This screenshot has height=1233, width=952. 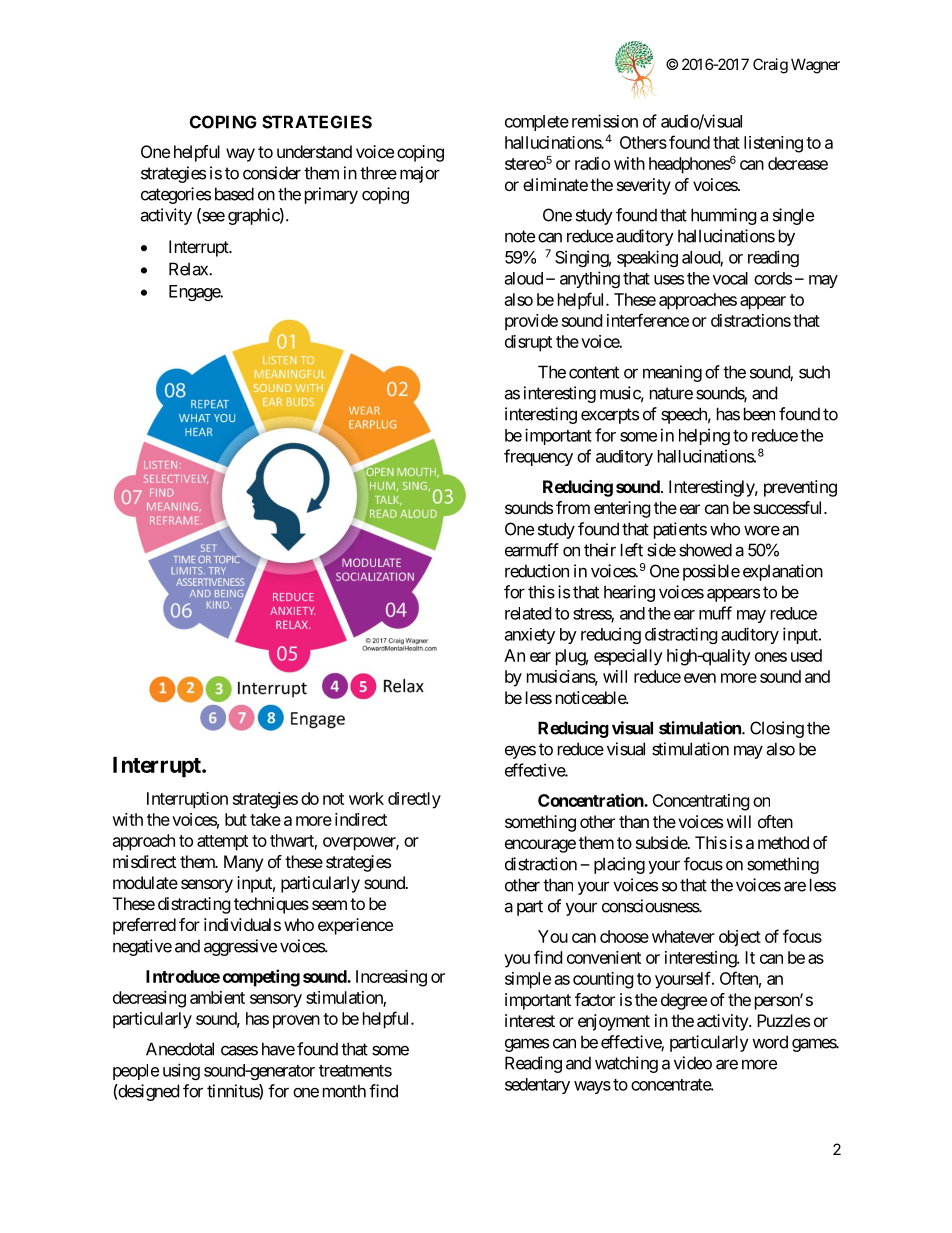 I want to click on Many, so click(x=243, y=863).
